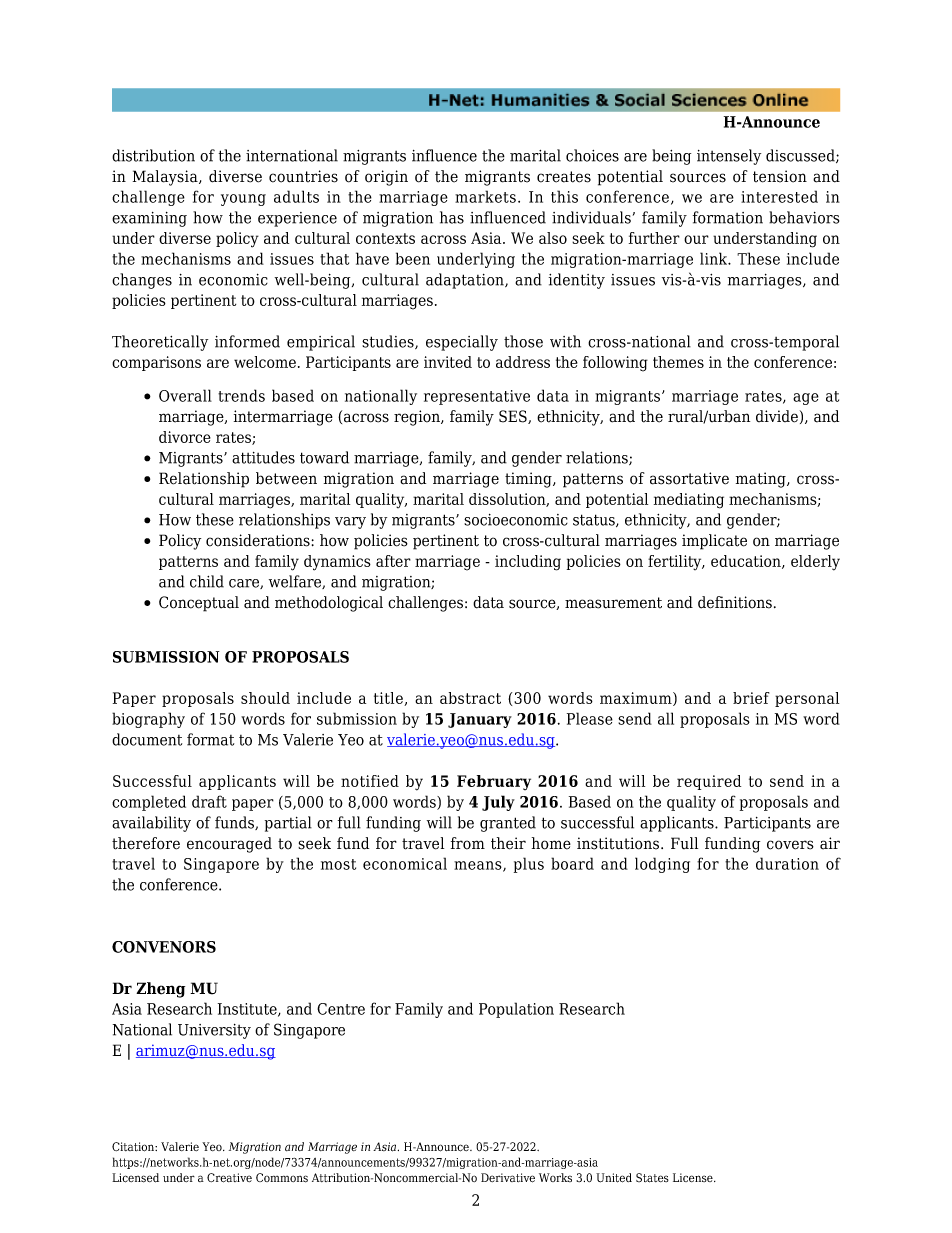 The image size is (952, 1233). Describe the element at coordinates (779, 196) in the screenshot. I see `interested` at that location.
